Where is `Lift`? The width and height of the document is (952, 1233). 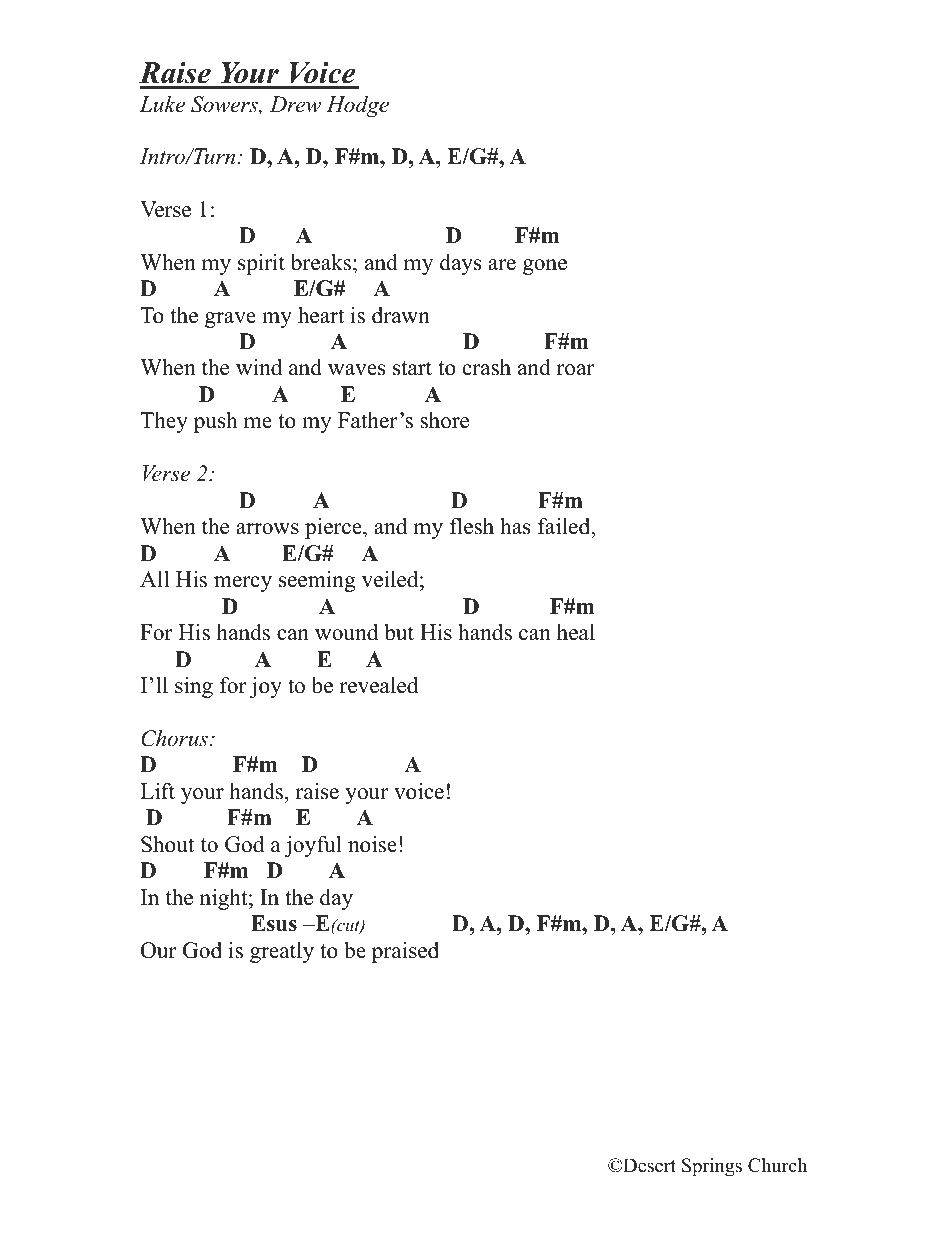
Lift is located at coordinates (157, 791).
